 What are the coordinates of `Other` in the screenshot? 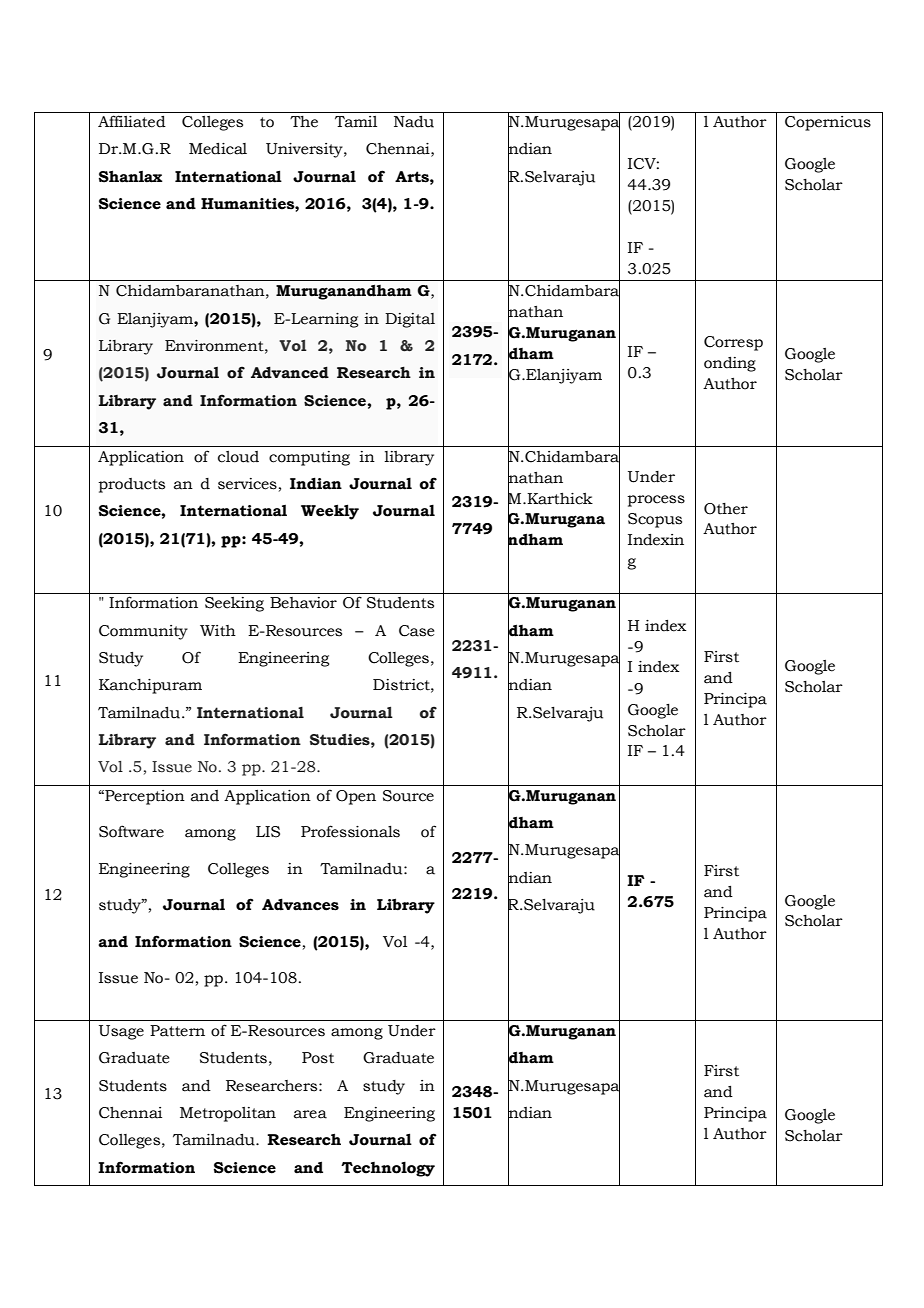 It's located at (726, 509).
